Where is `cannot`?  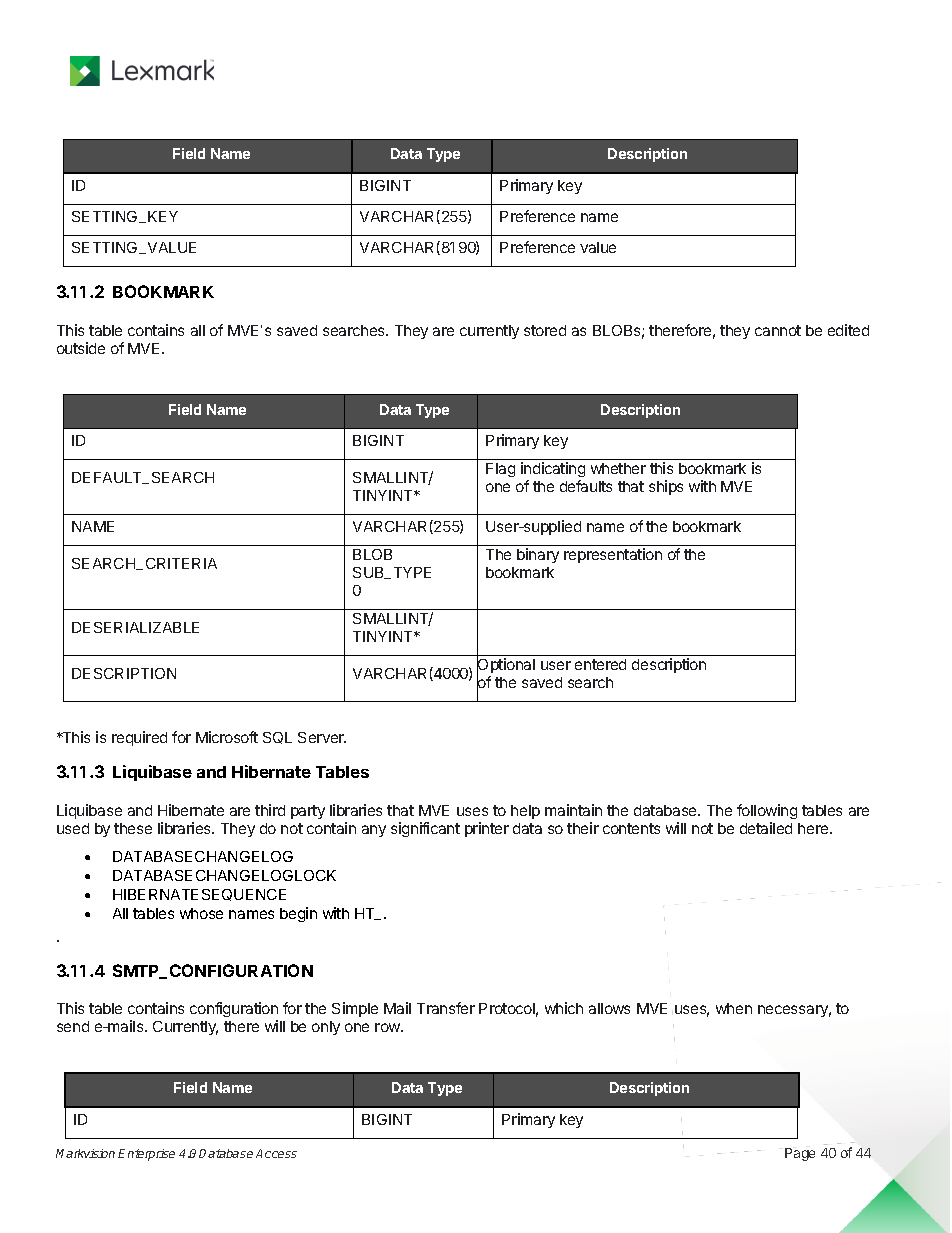 cannot is located at coordinates (778, 330).
